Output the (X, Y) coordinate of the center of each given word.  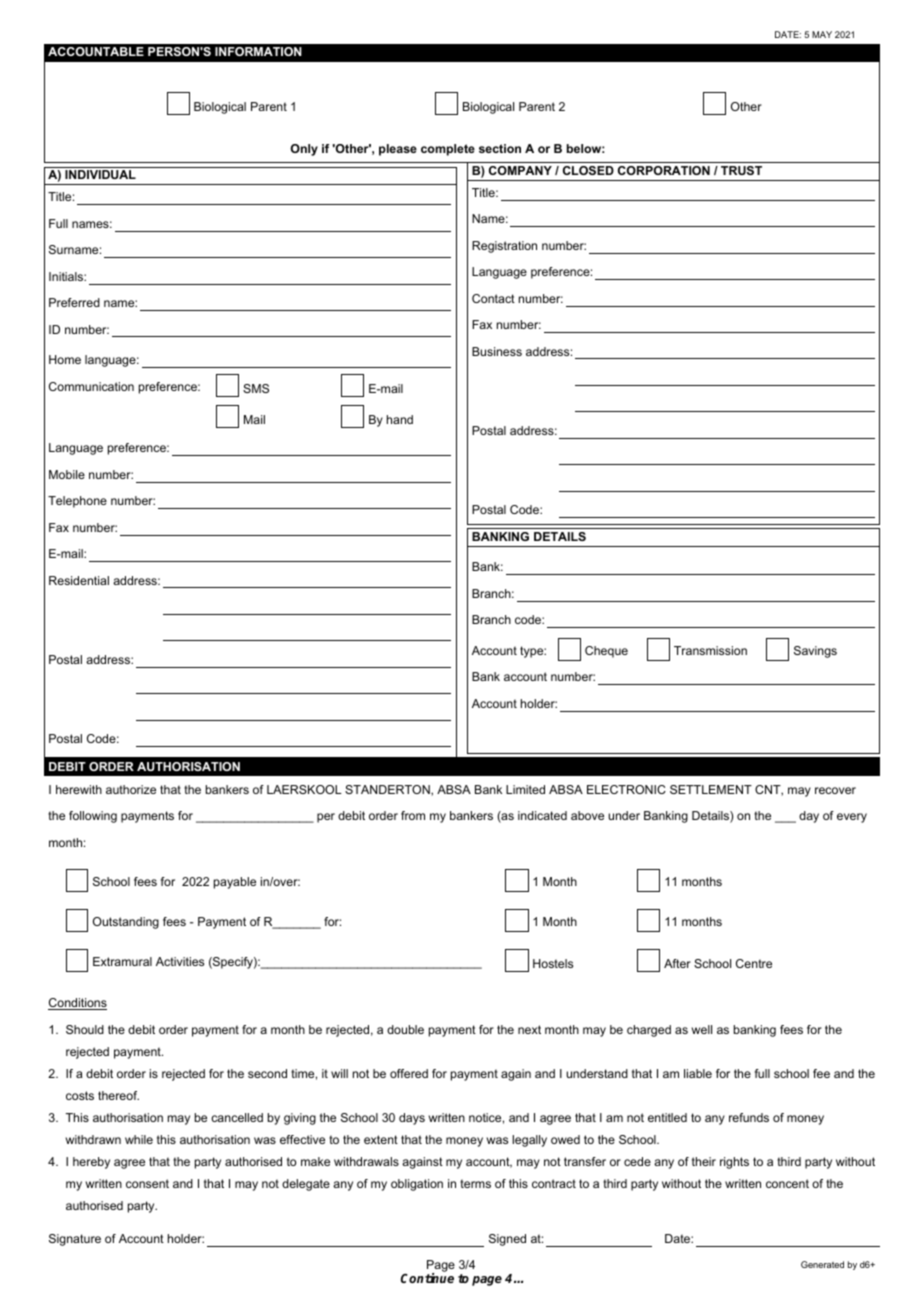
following (93, 817)
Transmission (710, 650)
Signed (507, 1240)
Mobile (67, 474)
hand (400, 419)
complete (448, 150)
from (413, 815)
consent (147, 1183)
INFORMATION (258, 51)
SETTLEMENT (711, 789)
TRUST (741, 170)
